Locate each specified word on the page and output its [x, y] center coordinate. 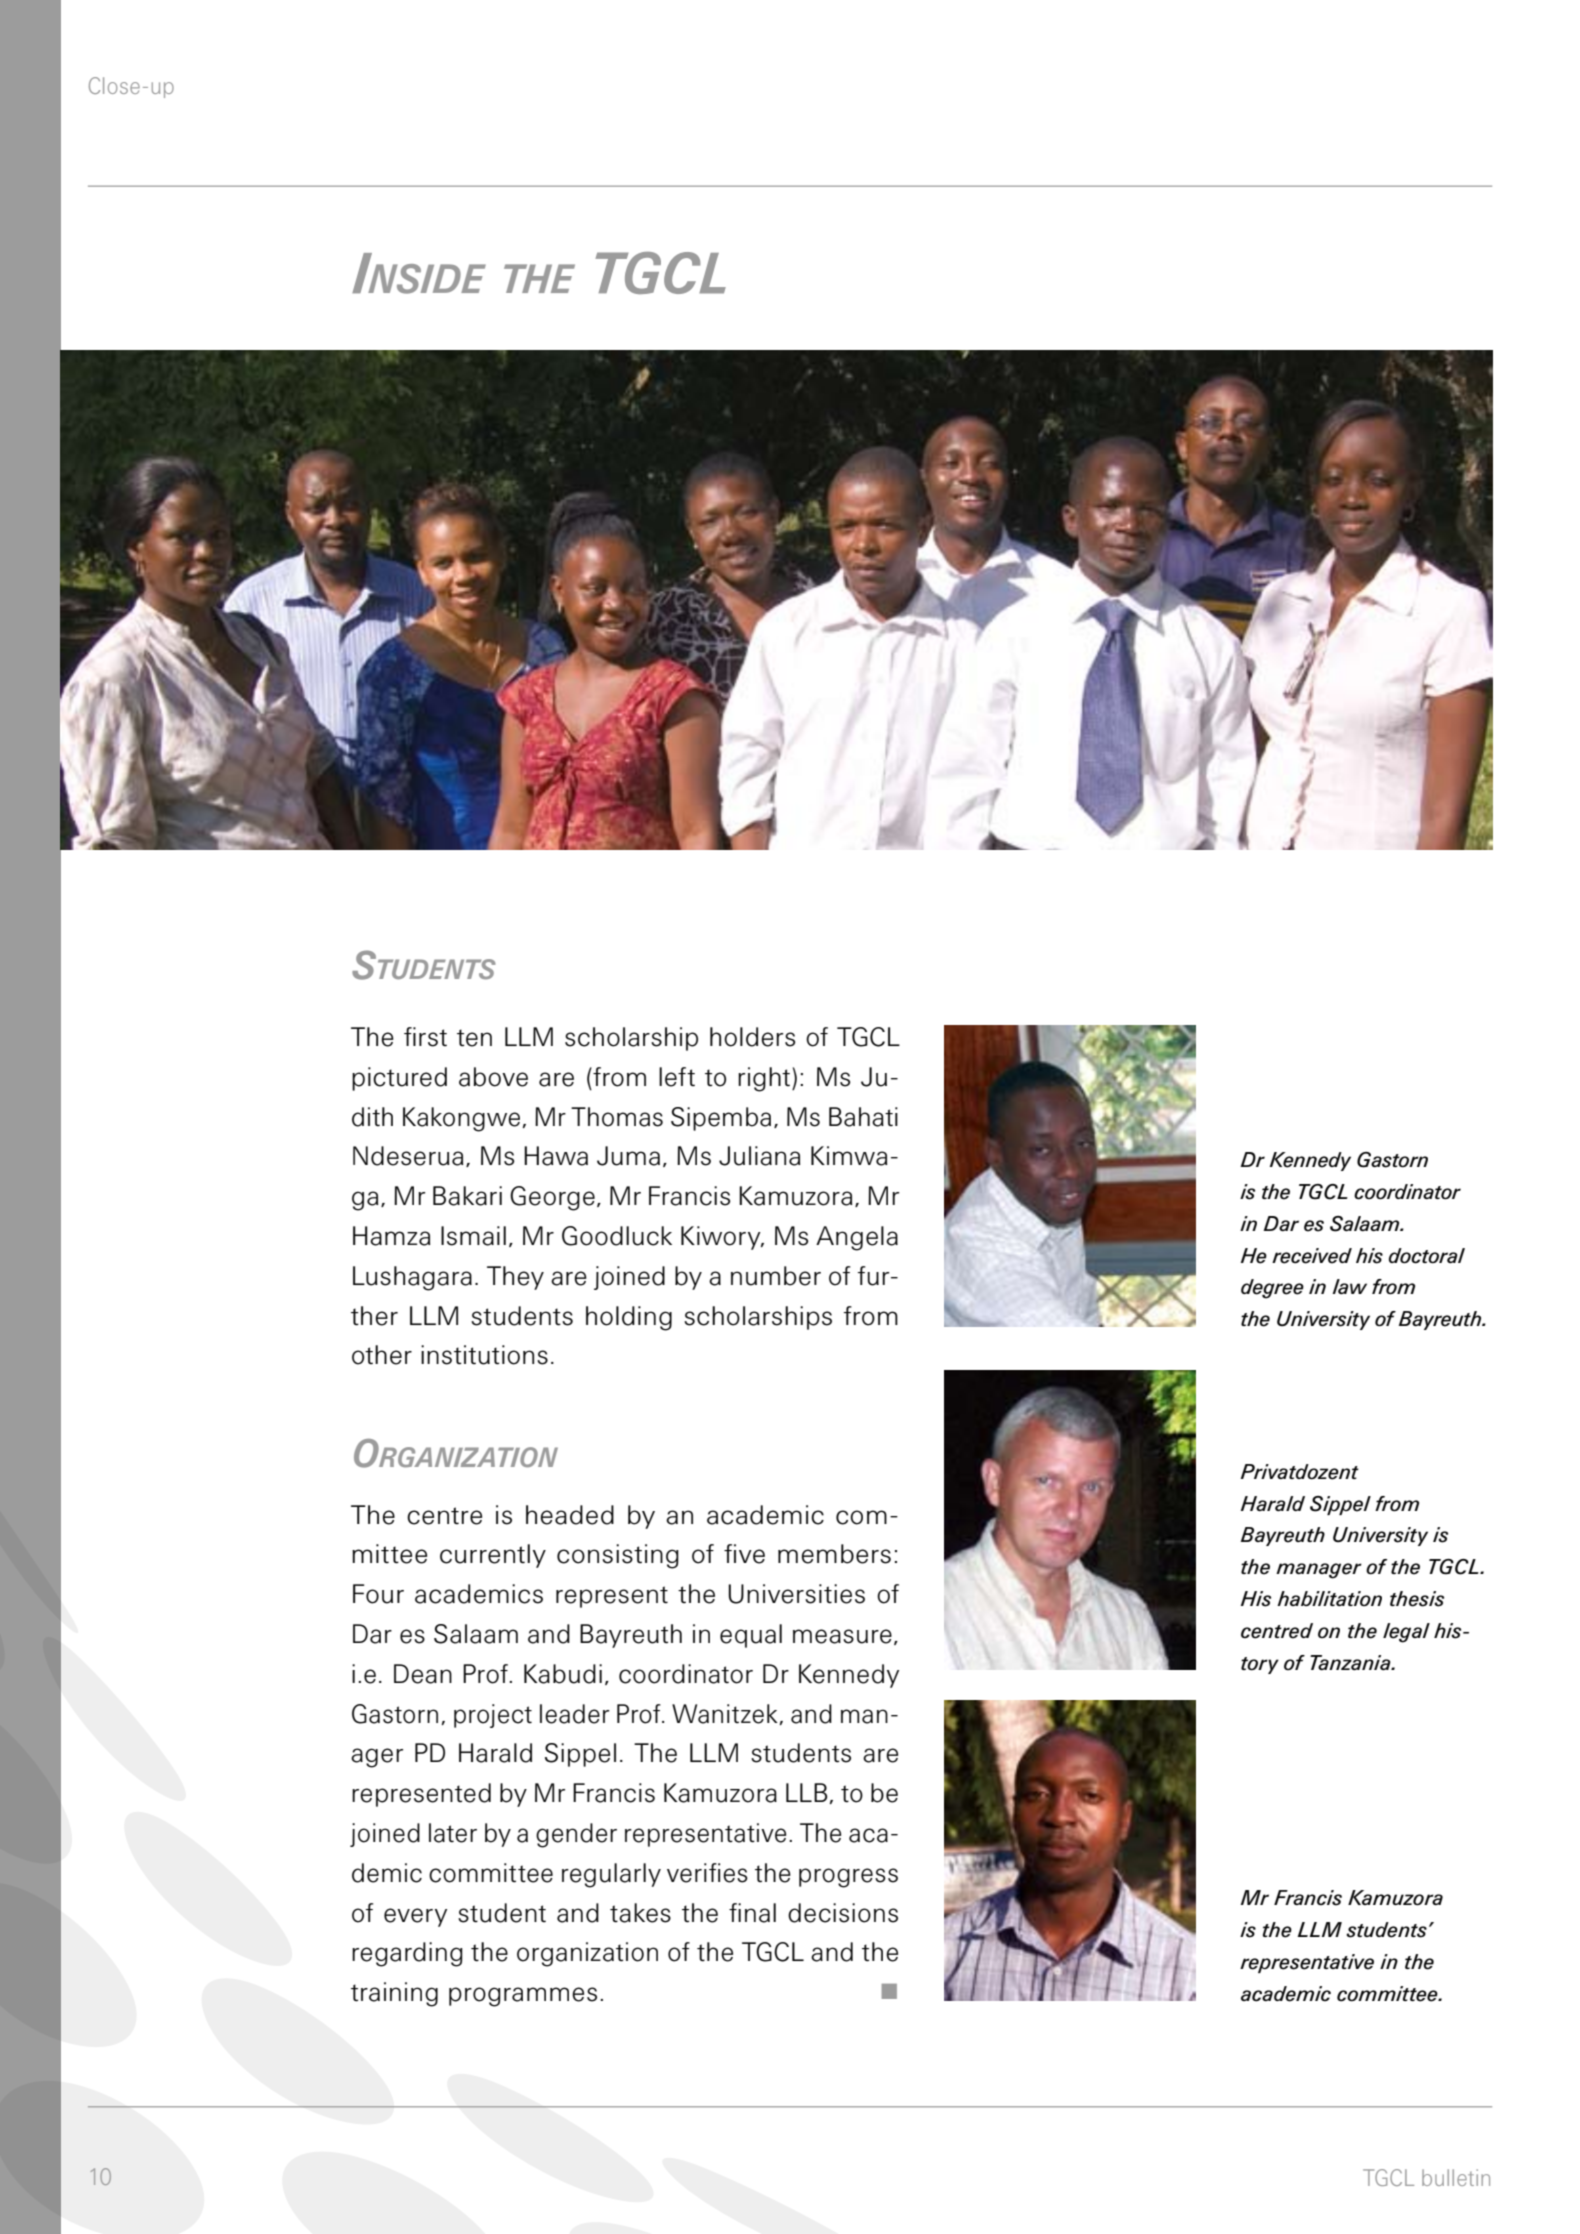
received [1312, 1256]
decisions [843, 1913]
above [493, 1077]
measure [842, 1636]
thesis [1417, 1599]
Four [378, 1594]
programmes [523, 1997]
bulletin [1456, 2177]
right [765, 1079]
